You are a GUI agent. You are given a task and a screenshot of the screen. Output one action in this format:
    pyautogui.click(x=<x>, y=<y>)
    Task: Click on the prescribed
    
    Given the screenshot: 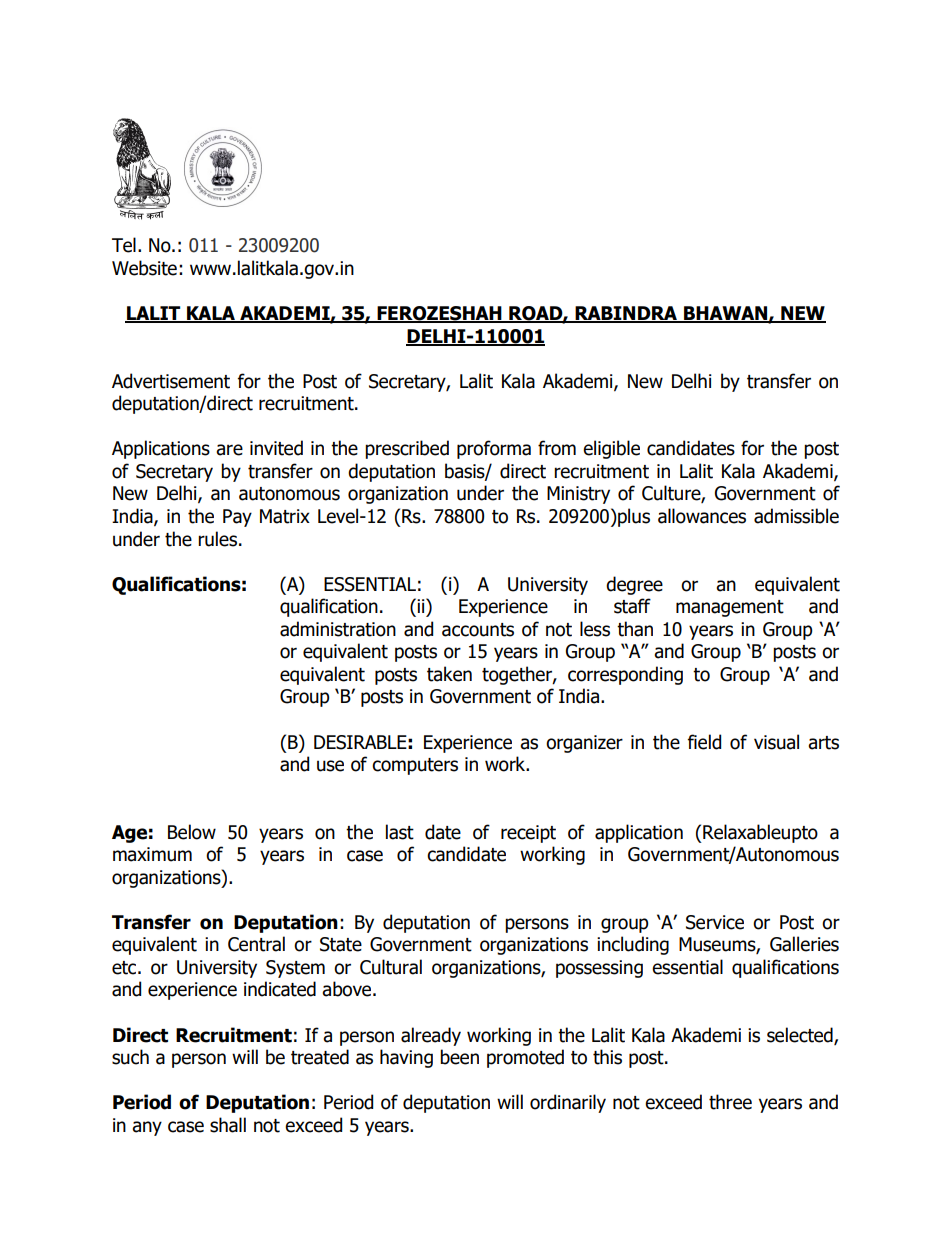 What is the action you would take?
    pyautogui.click(x=407, y=449)
